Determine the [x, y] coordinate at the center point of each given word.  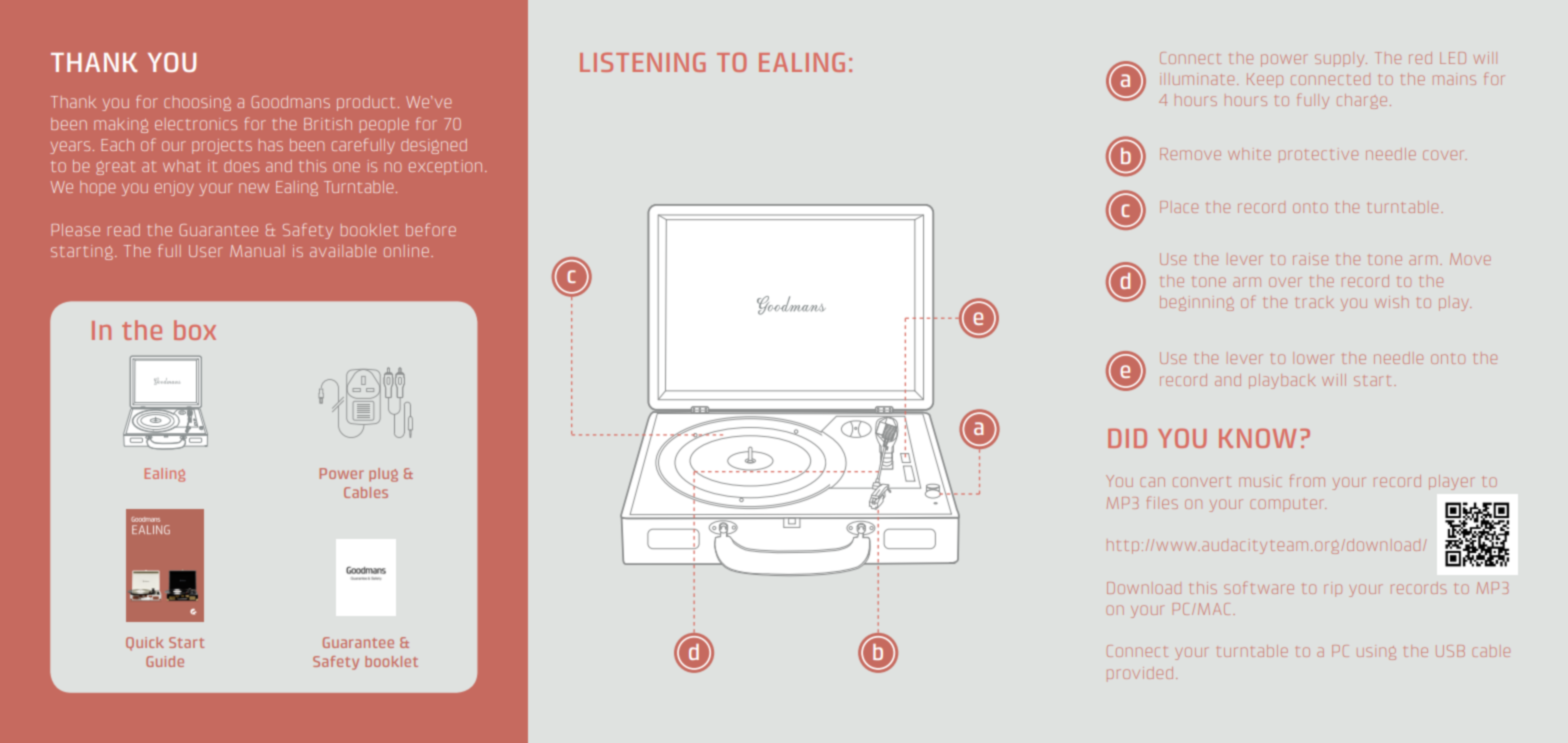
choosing [197, 103]
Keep [1265, 80]
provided [1140, 673]
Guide [165, 661]
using [1376, 652]
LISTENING [642, 62]
